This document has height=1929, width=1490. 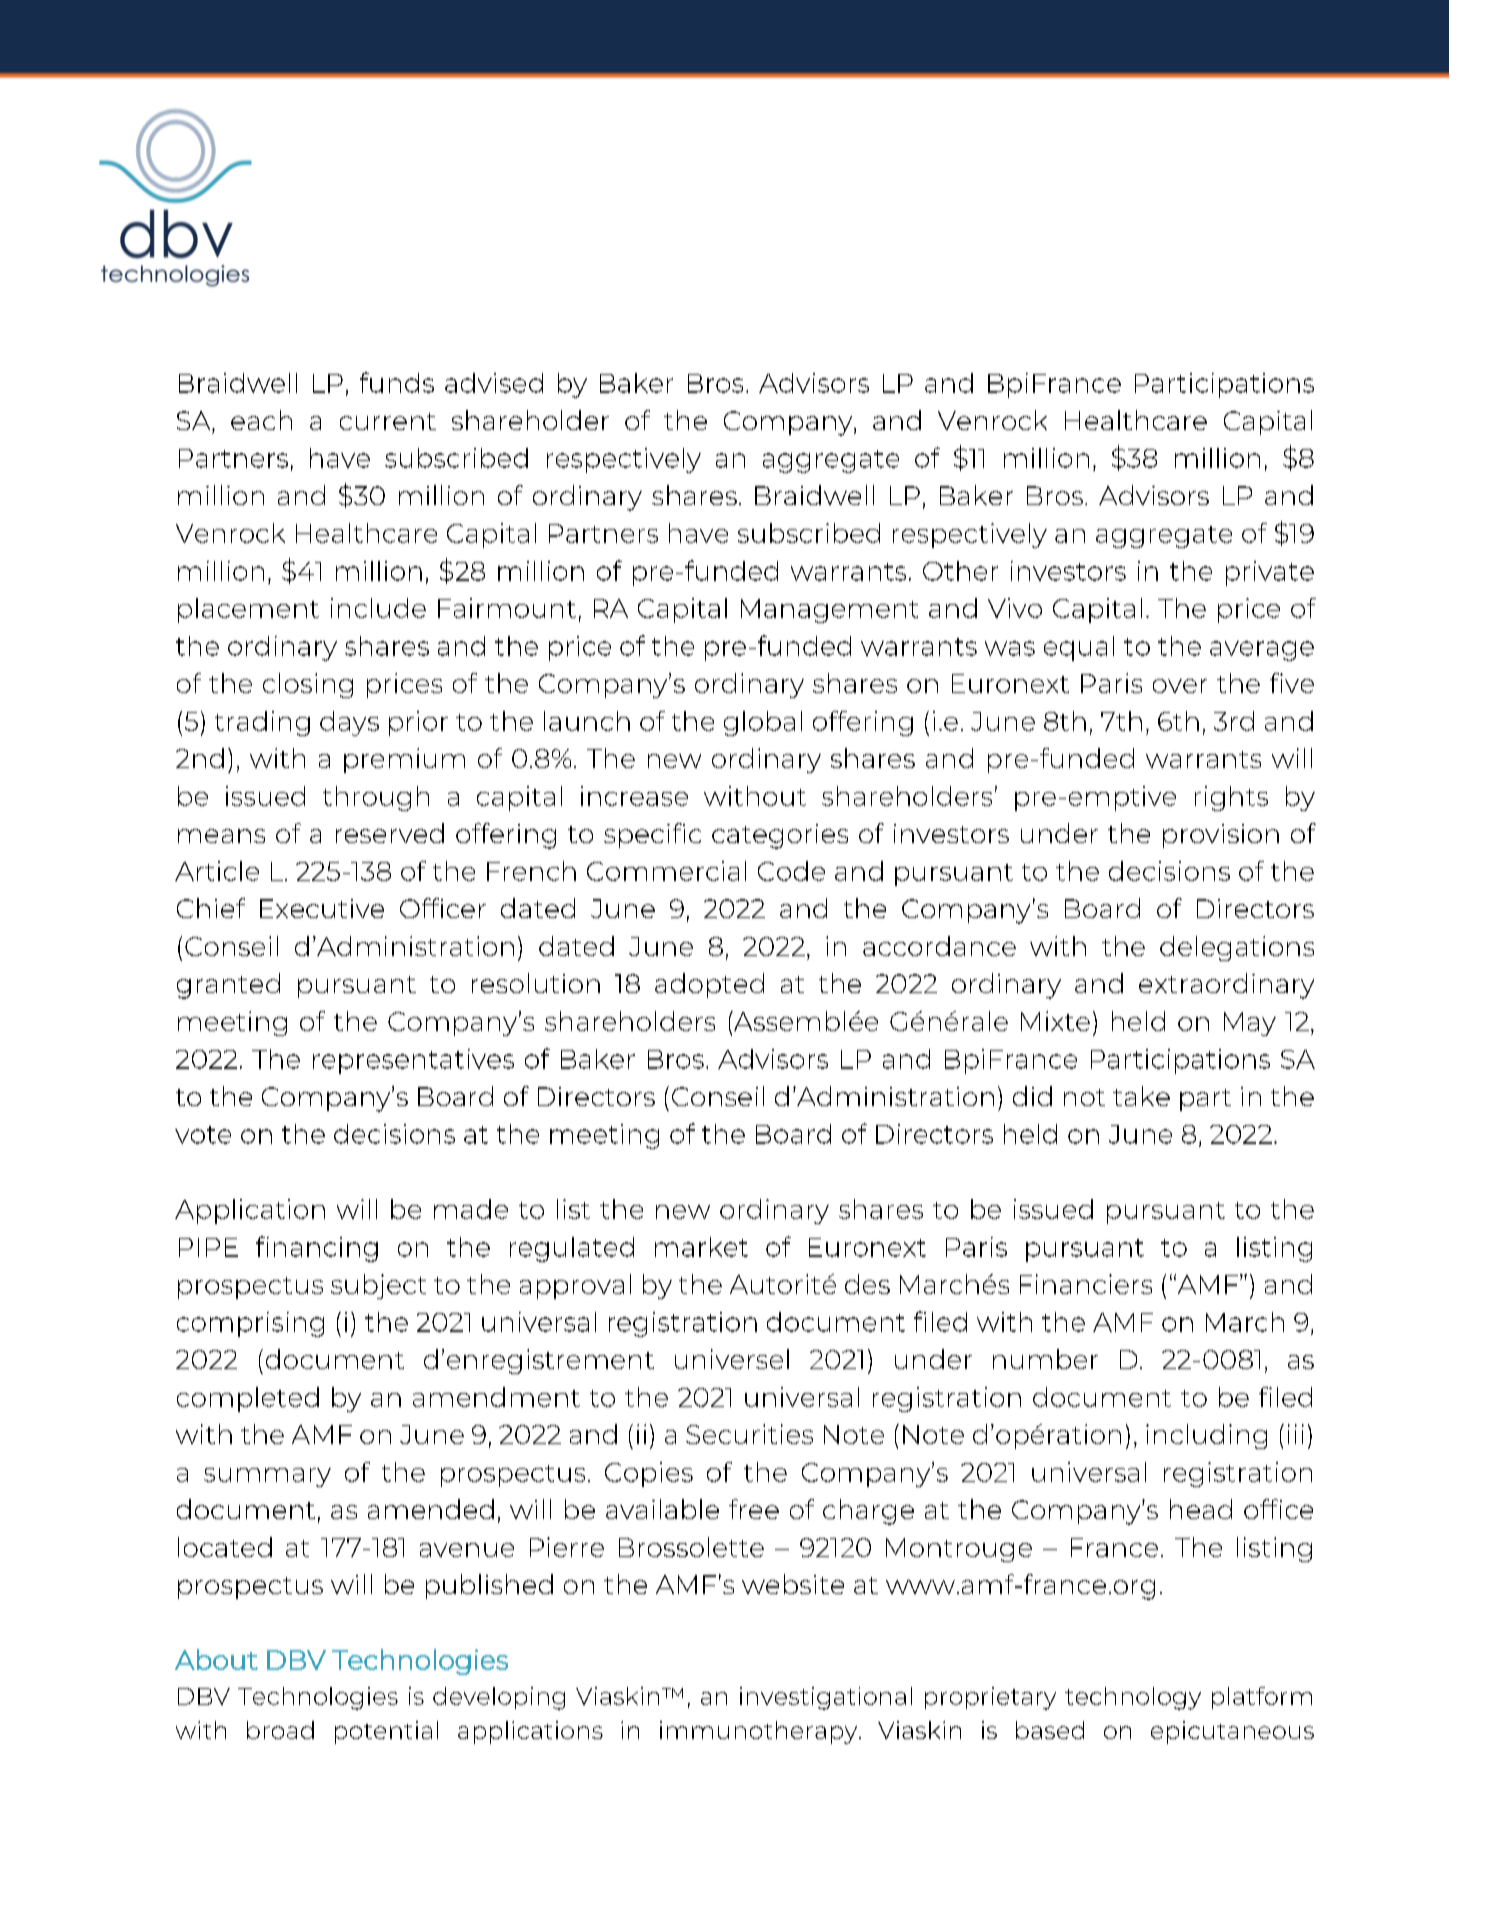 I want to click on private, so click(x=1270, y=573).
